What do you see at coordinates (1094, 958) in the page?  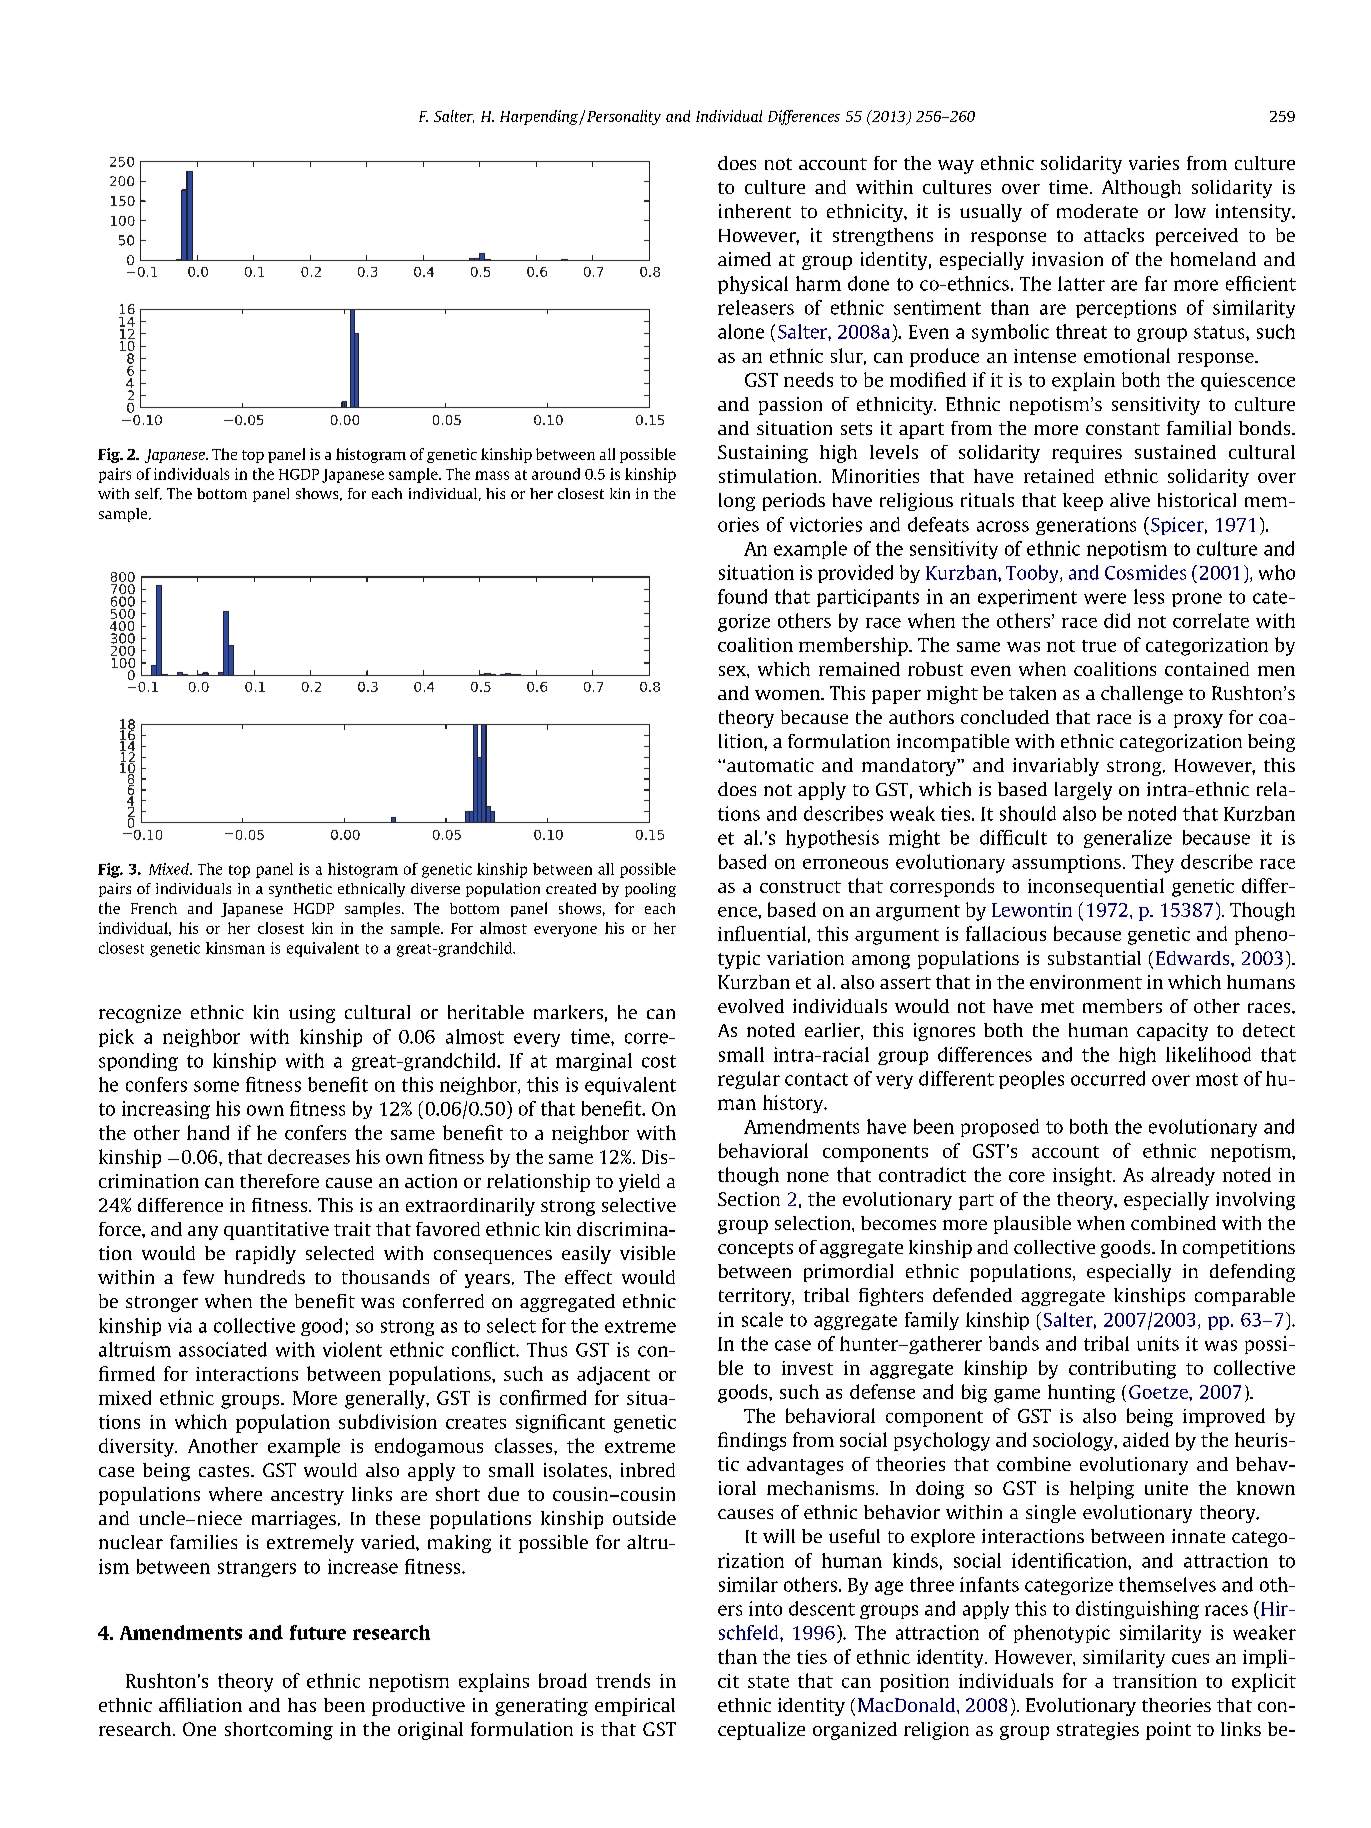 I see `substantial` at bounding box center [1094, 958].
